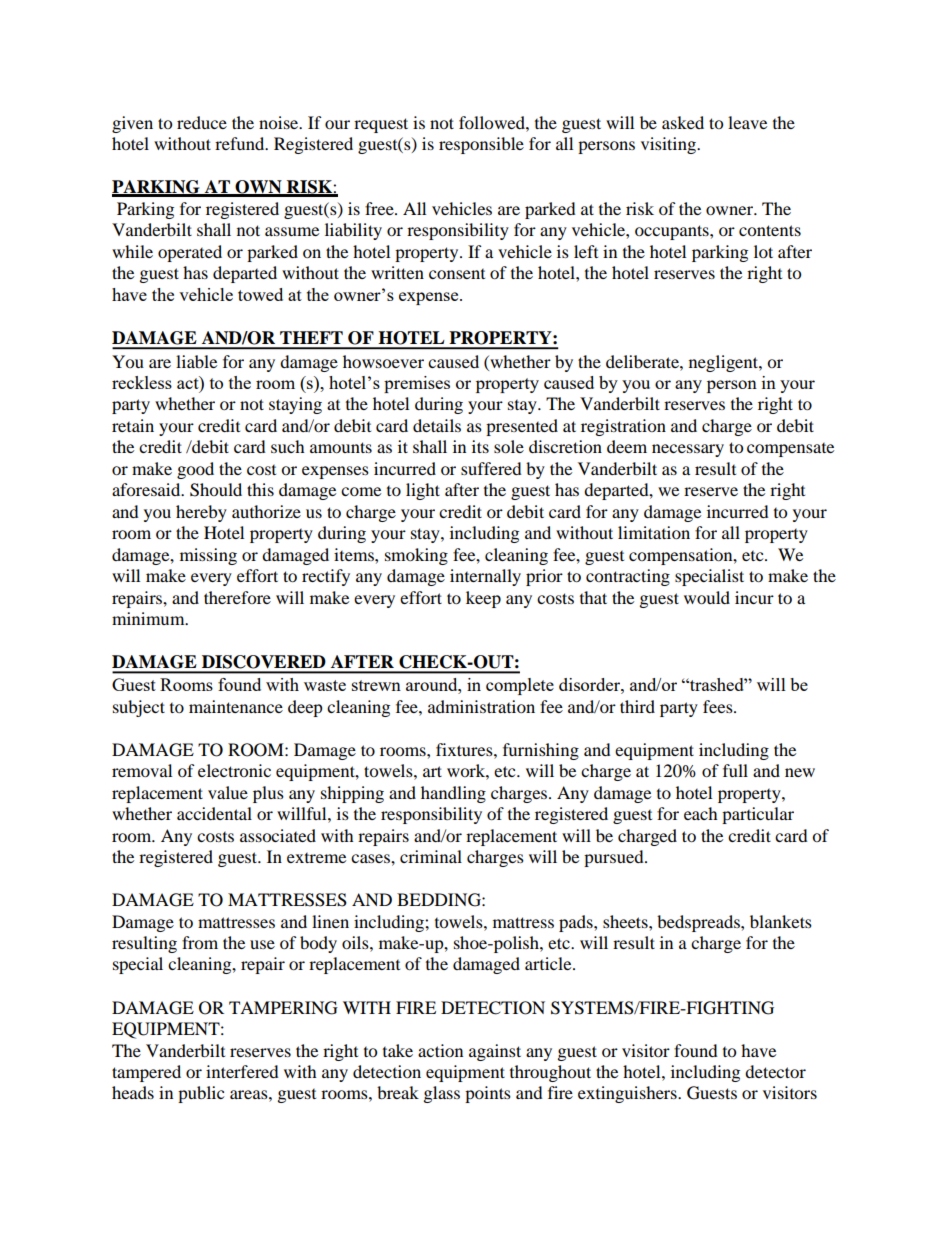 This screenshot has width=952, height=1233. Describe the element at coordinates (483, 599) in the screenshot. I see `keep` at that location.
